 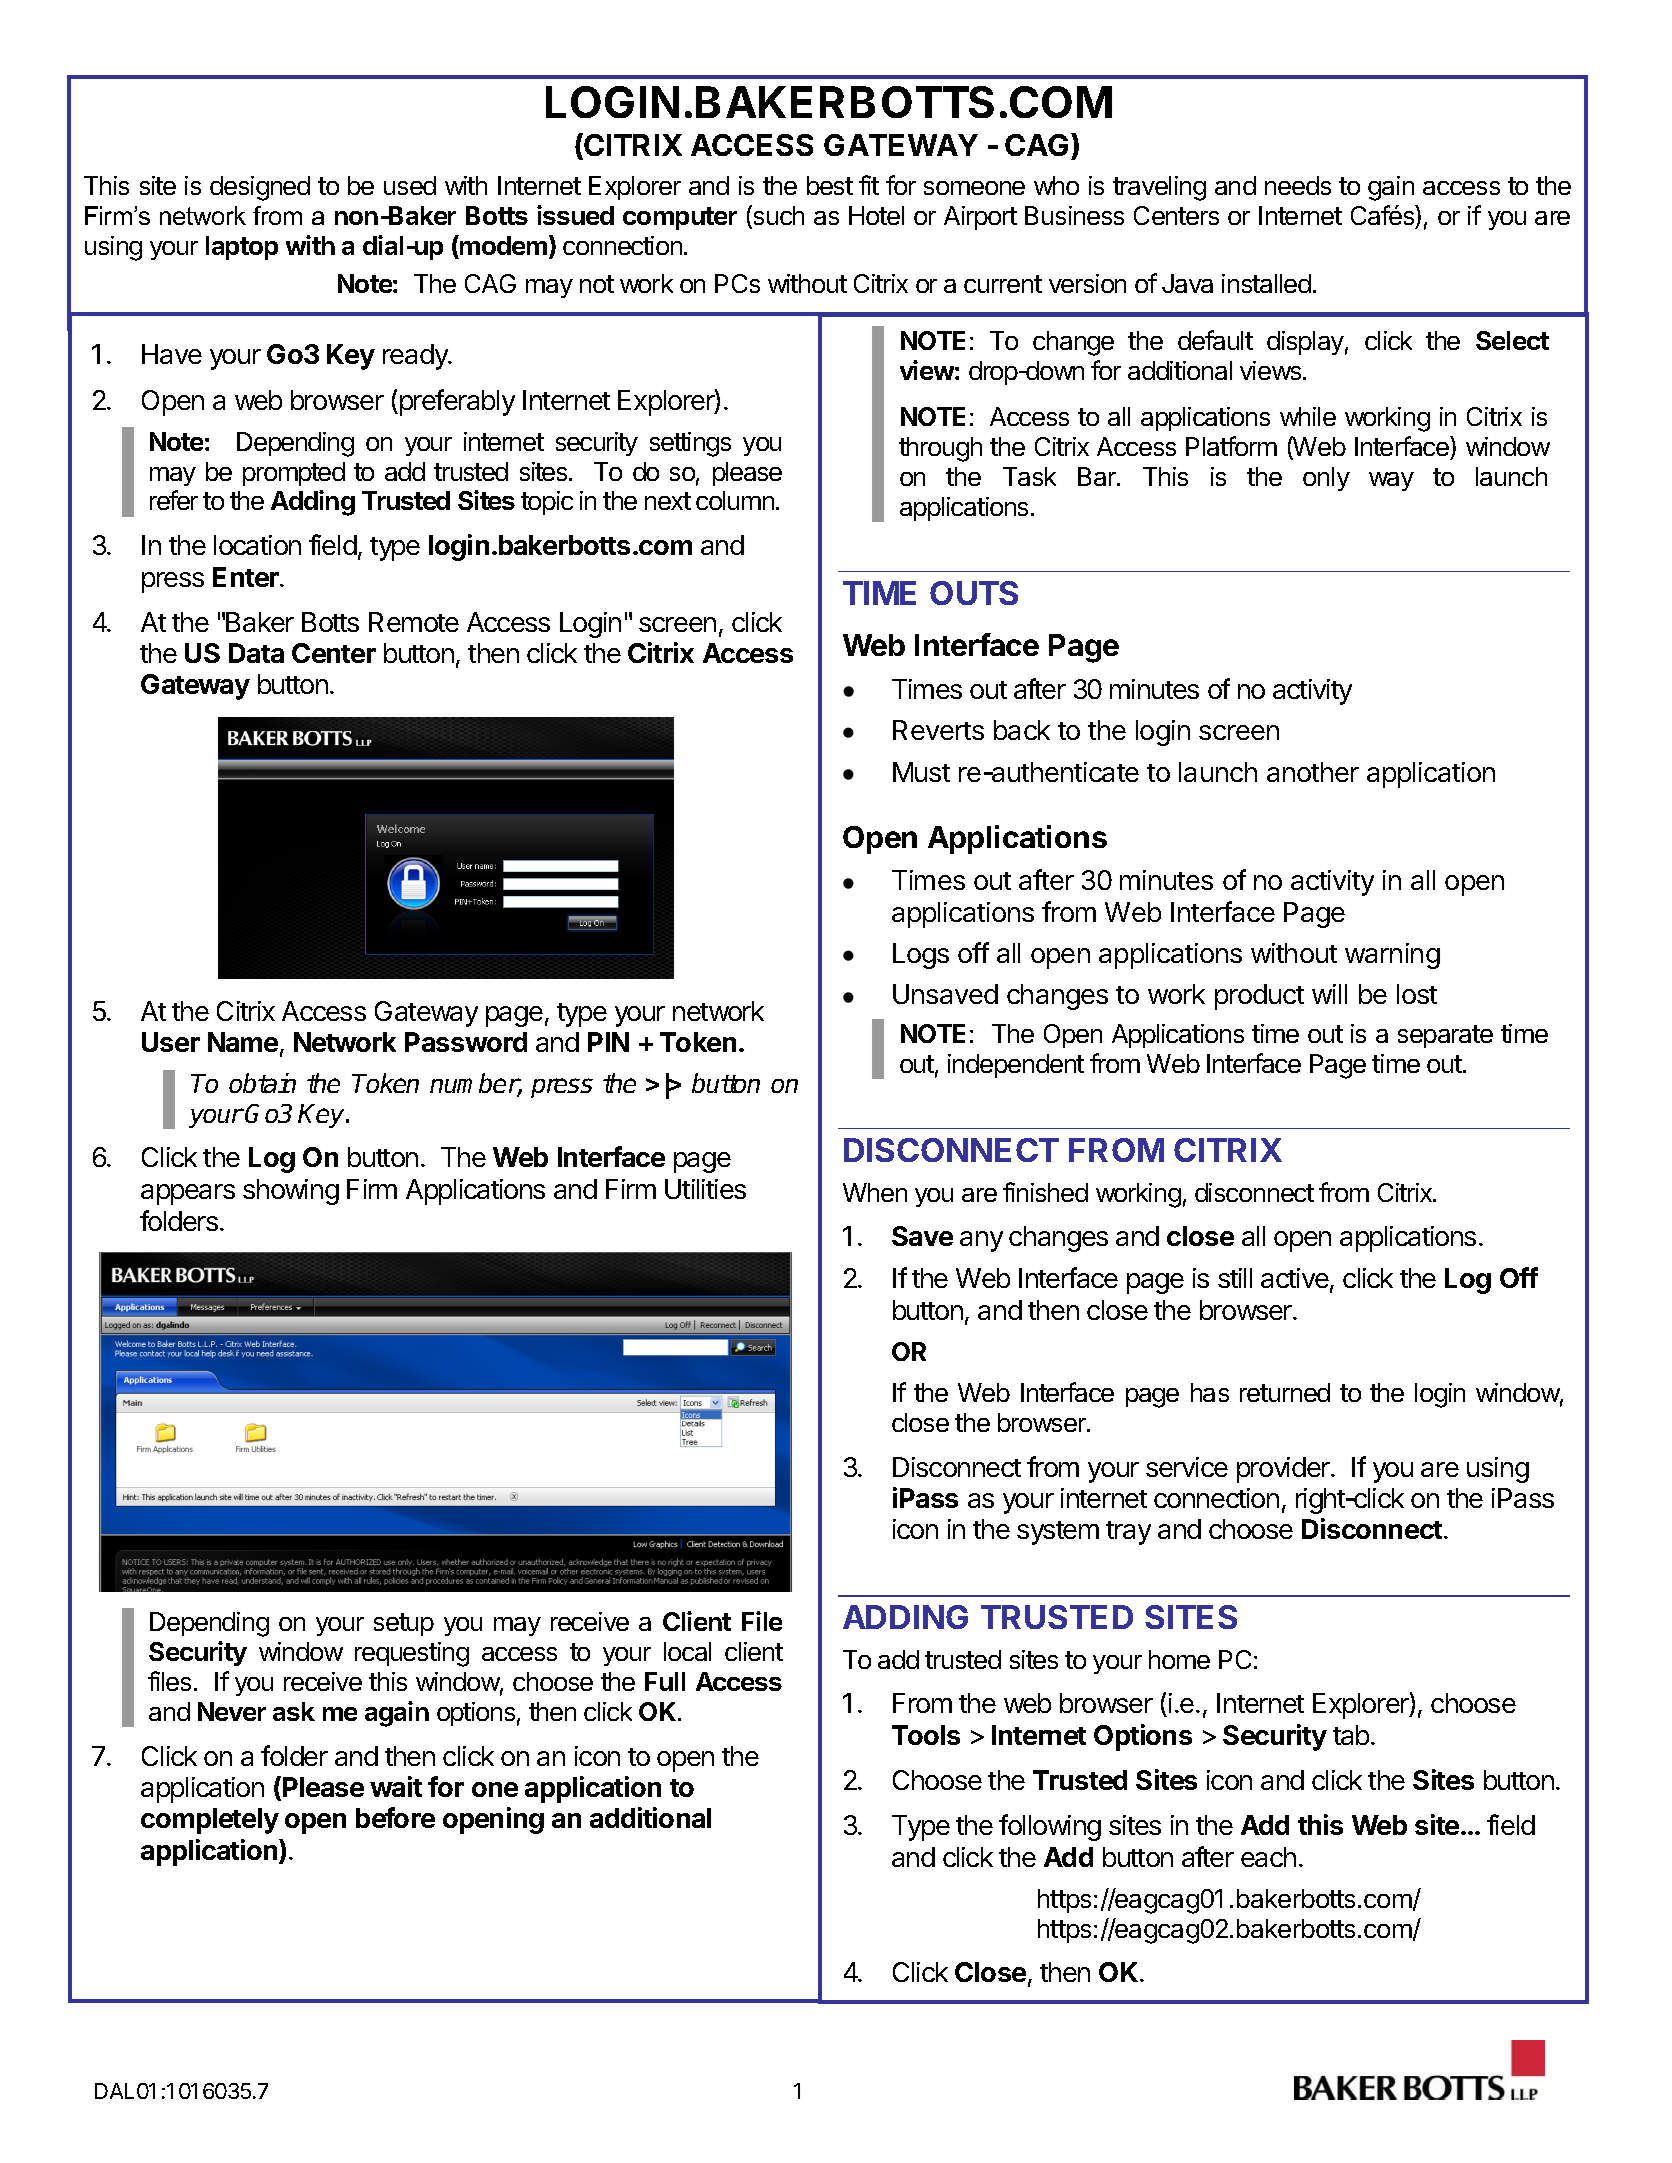 What do you see at coordinates (1298, 185) in the document?
I see `needs` at bounding box center [1298, 185].
